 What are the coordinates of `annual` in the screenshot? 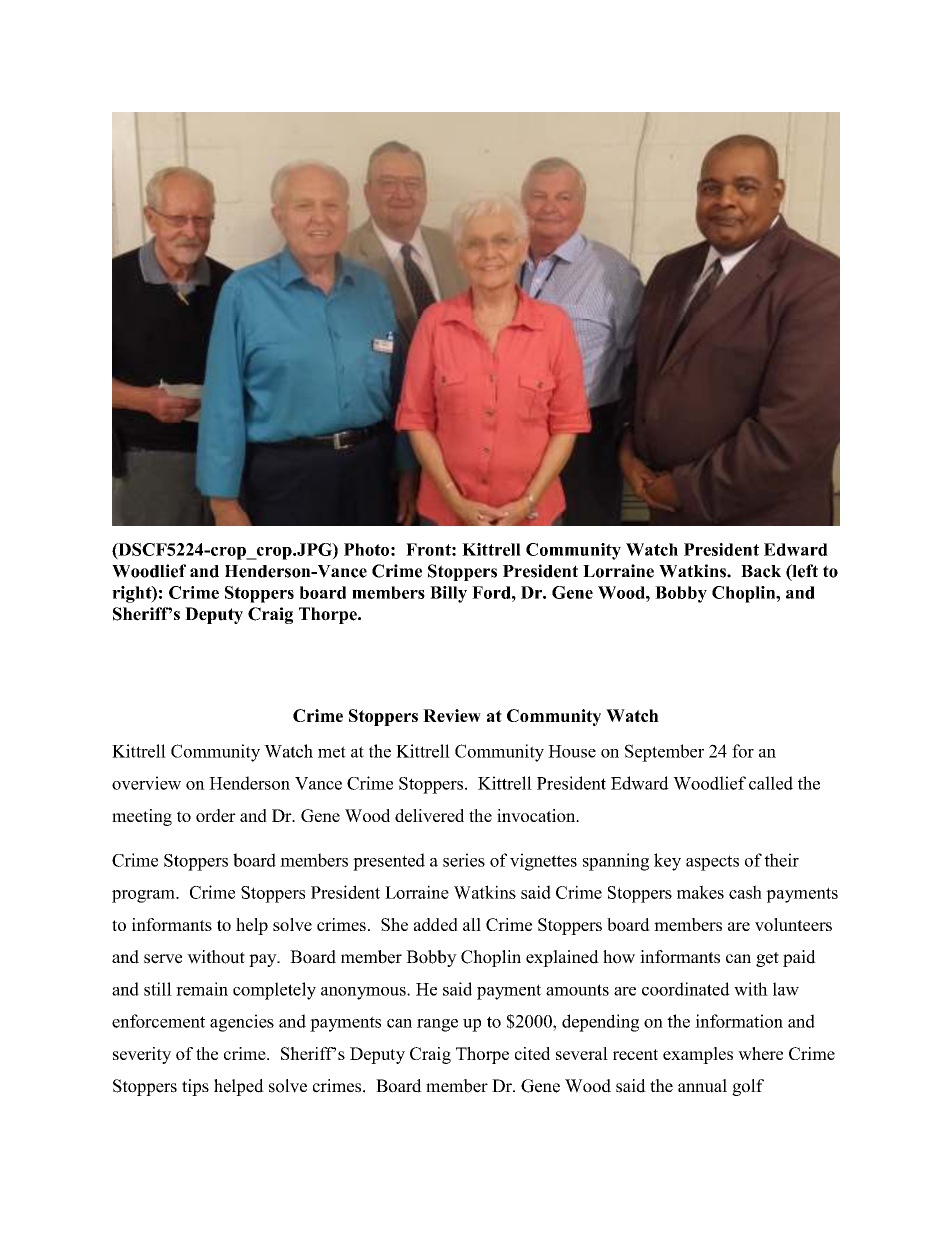 It's located at (702, 1086).
